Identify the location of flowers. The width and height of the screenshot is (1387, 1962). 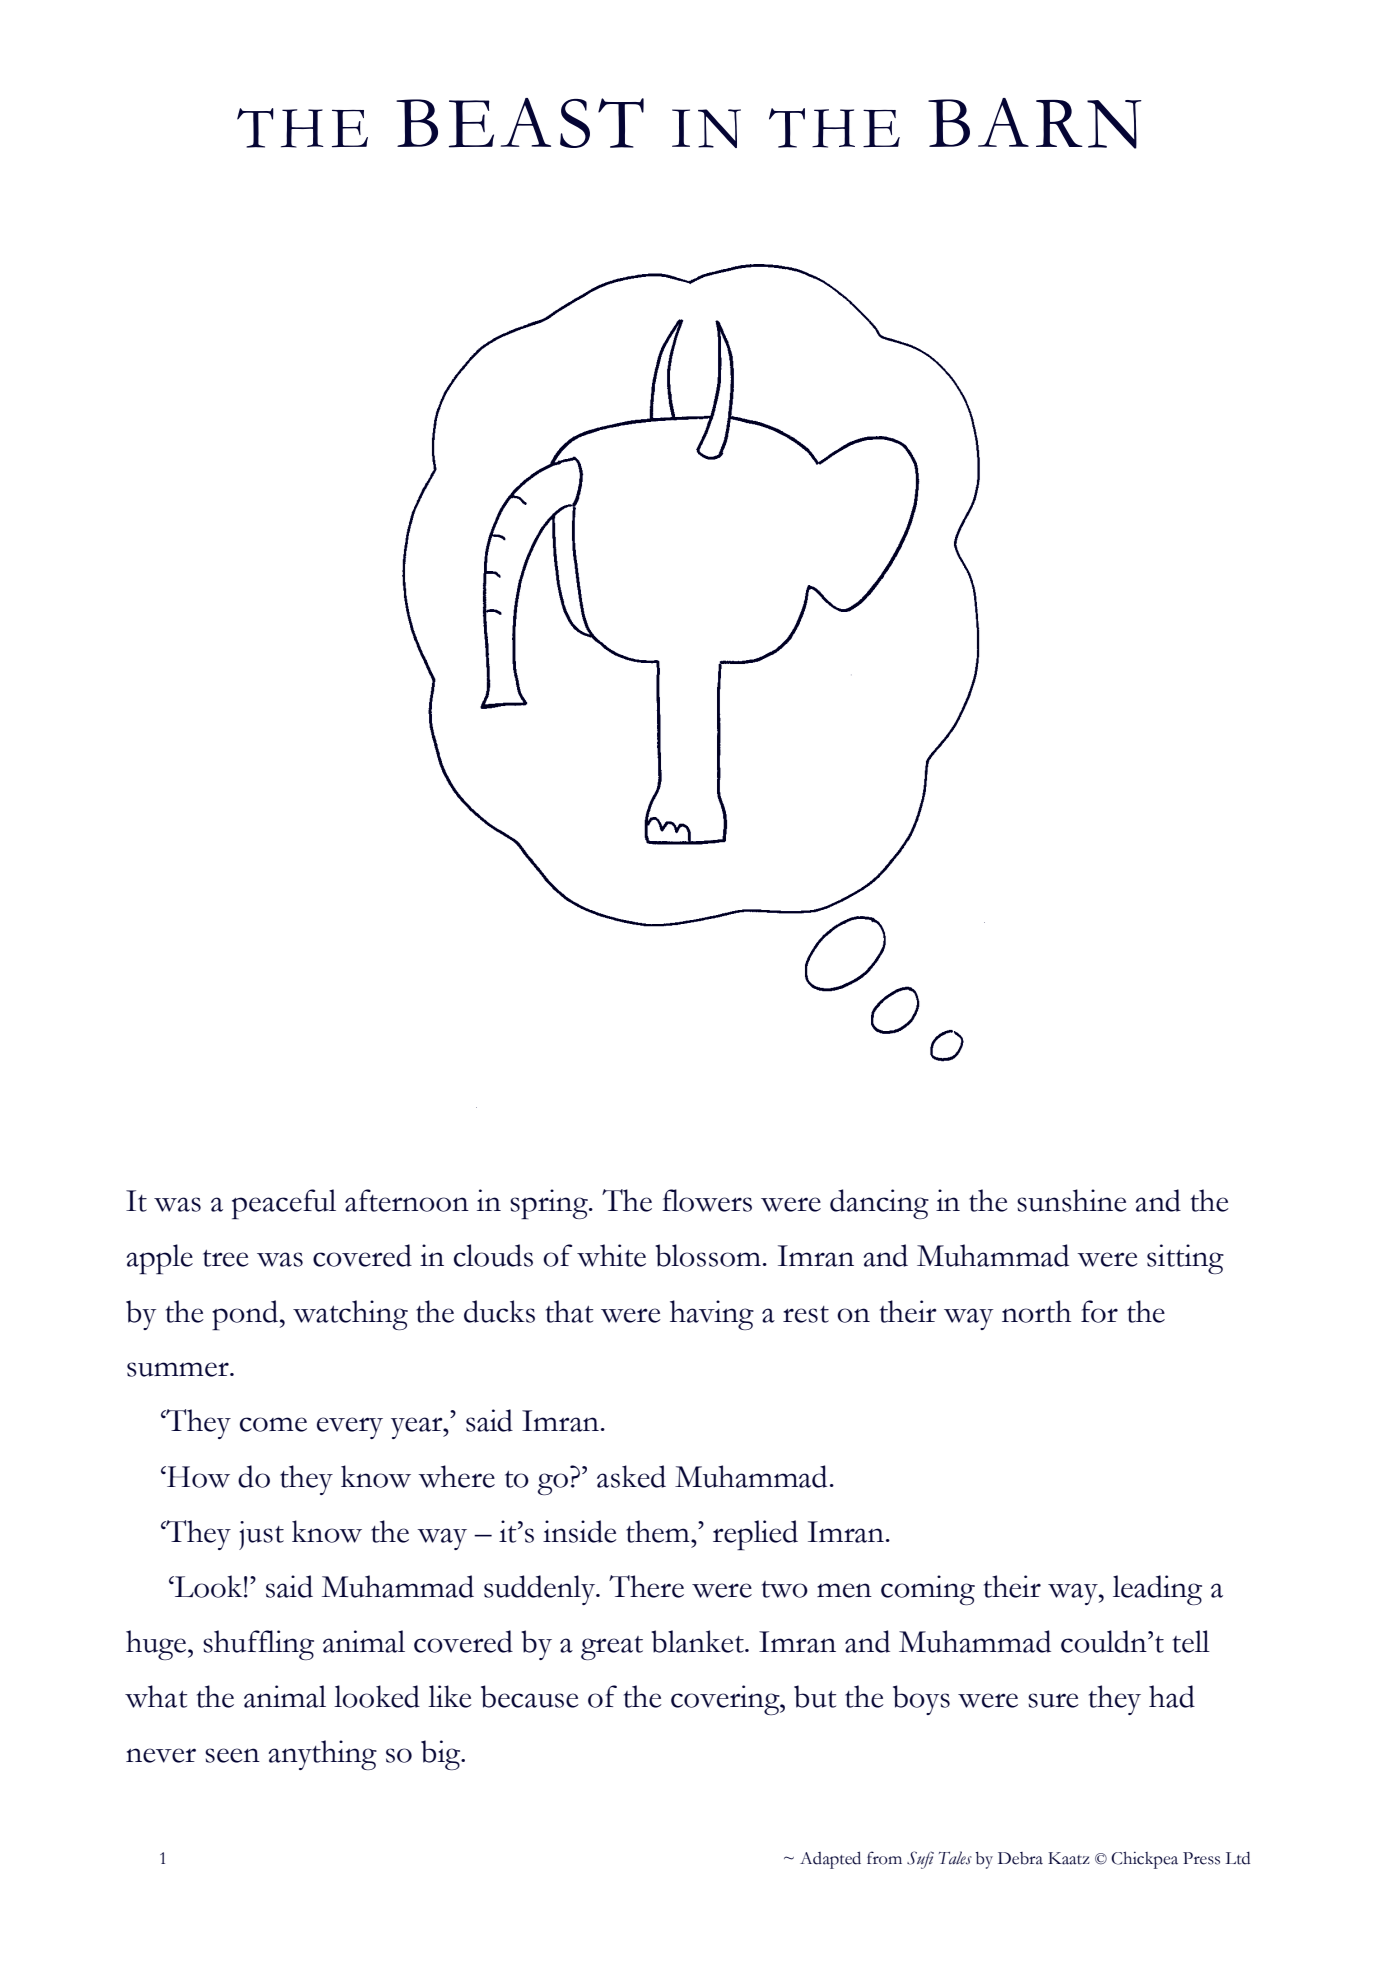
(707, 1200).
